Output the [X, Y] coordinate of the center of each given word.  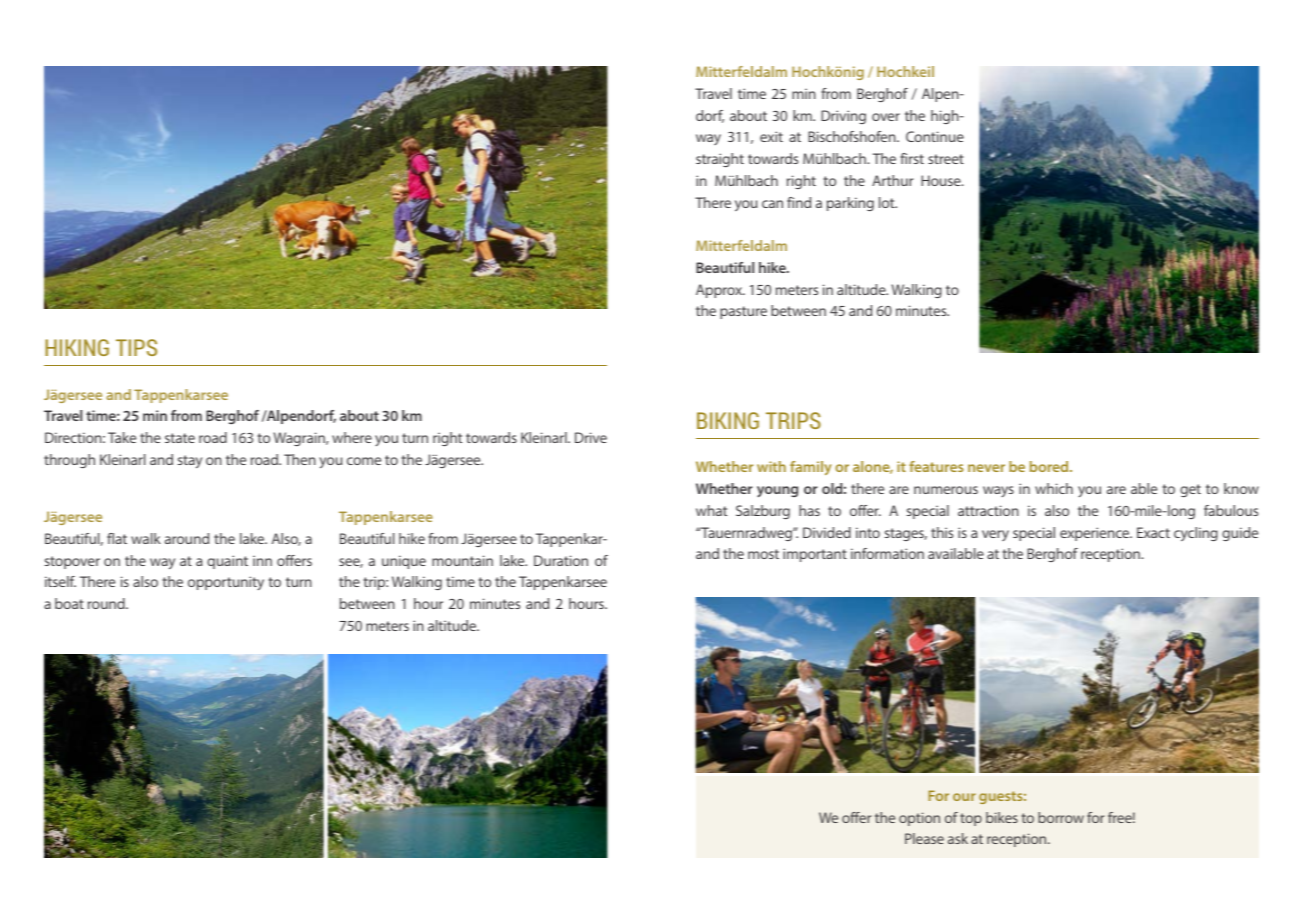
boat [69, 603]
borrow [1061, 817]
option [919, 819]
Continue [935, 136]
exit [771, 136]
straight [720, 160]
